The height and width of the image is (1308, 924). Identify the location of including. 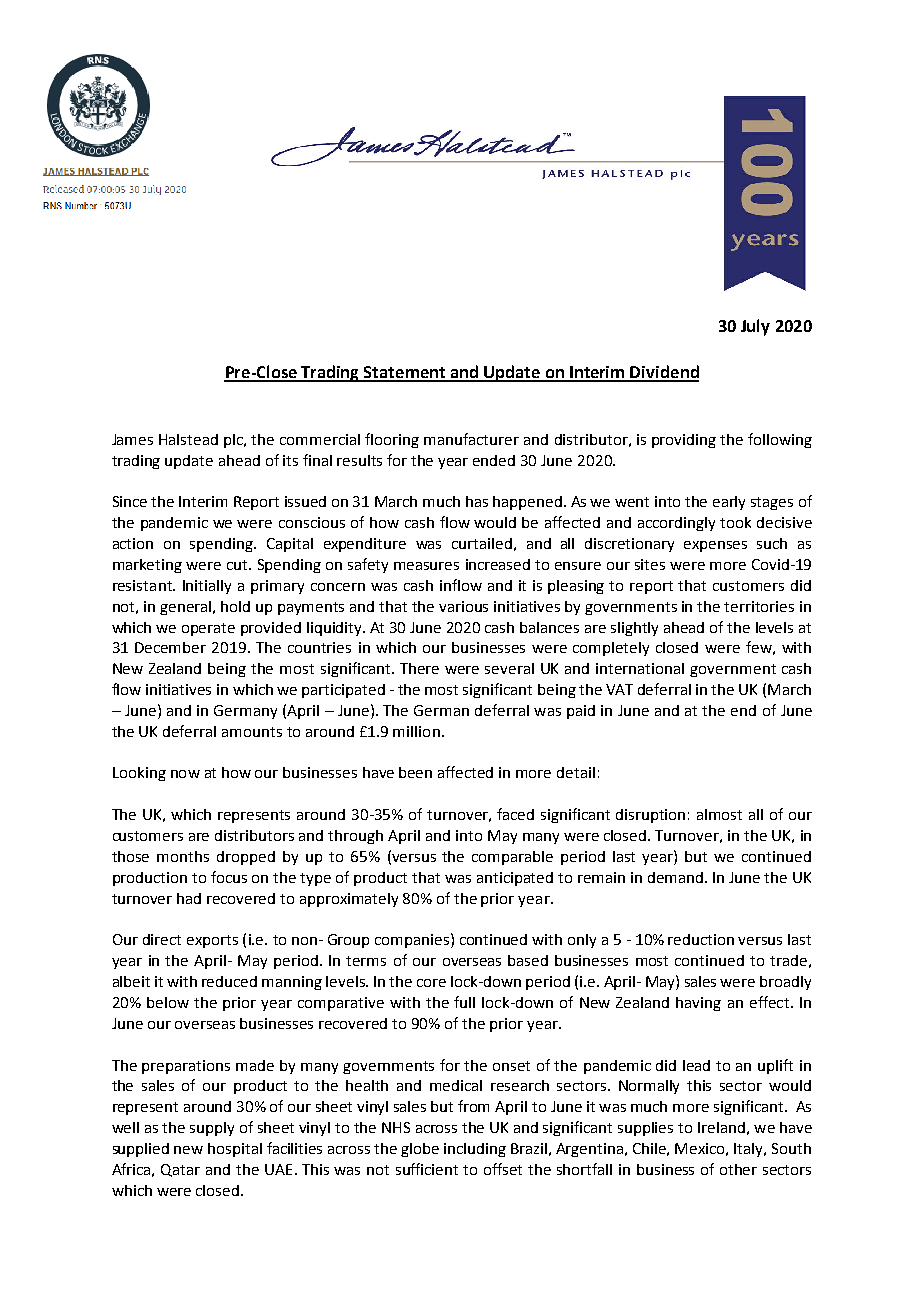
(475, 1150).
